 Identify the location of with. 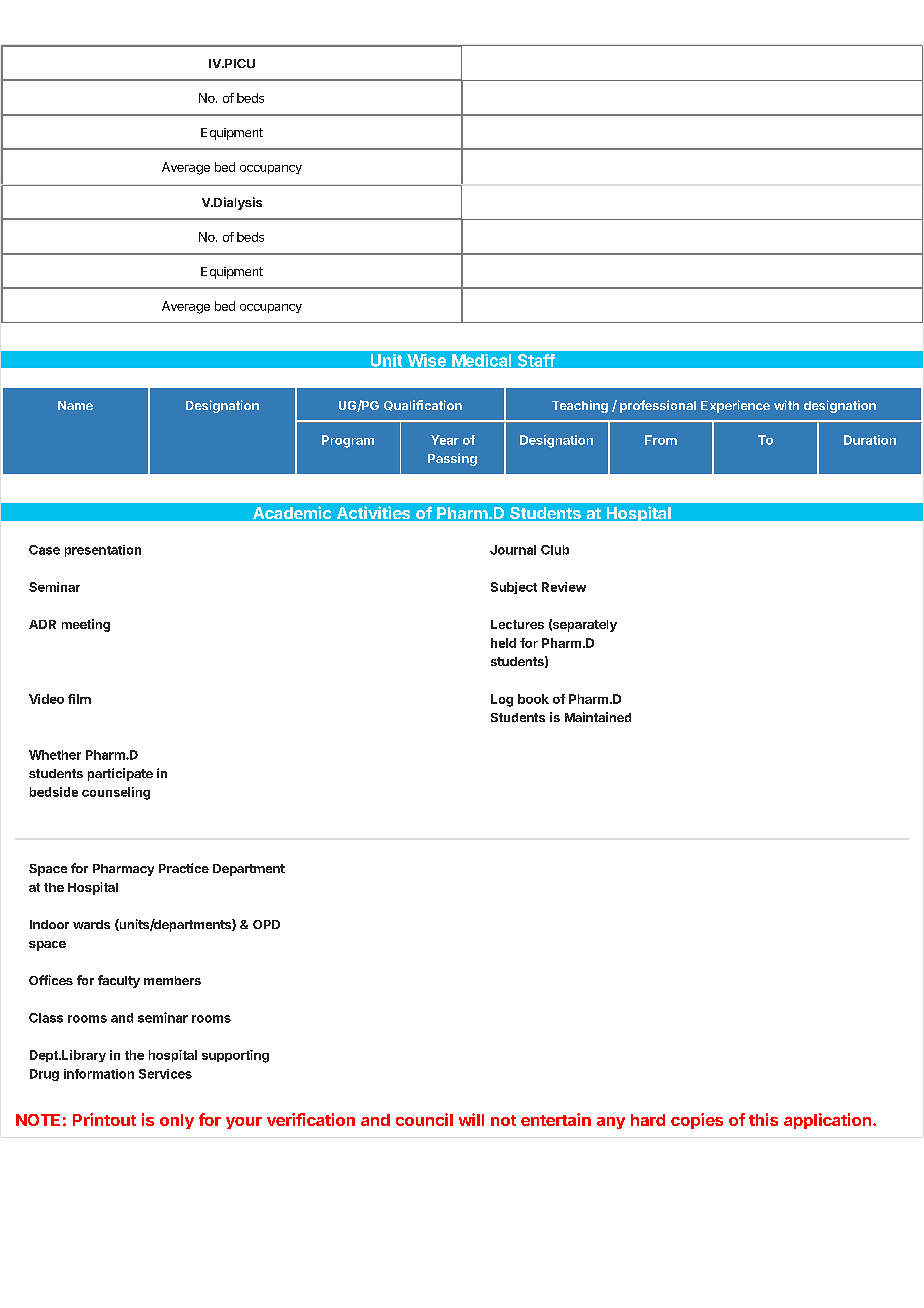
(786, 405).
